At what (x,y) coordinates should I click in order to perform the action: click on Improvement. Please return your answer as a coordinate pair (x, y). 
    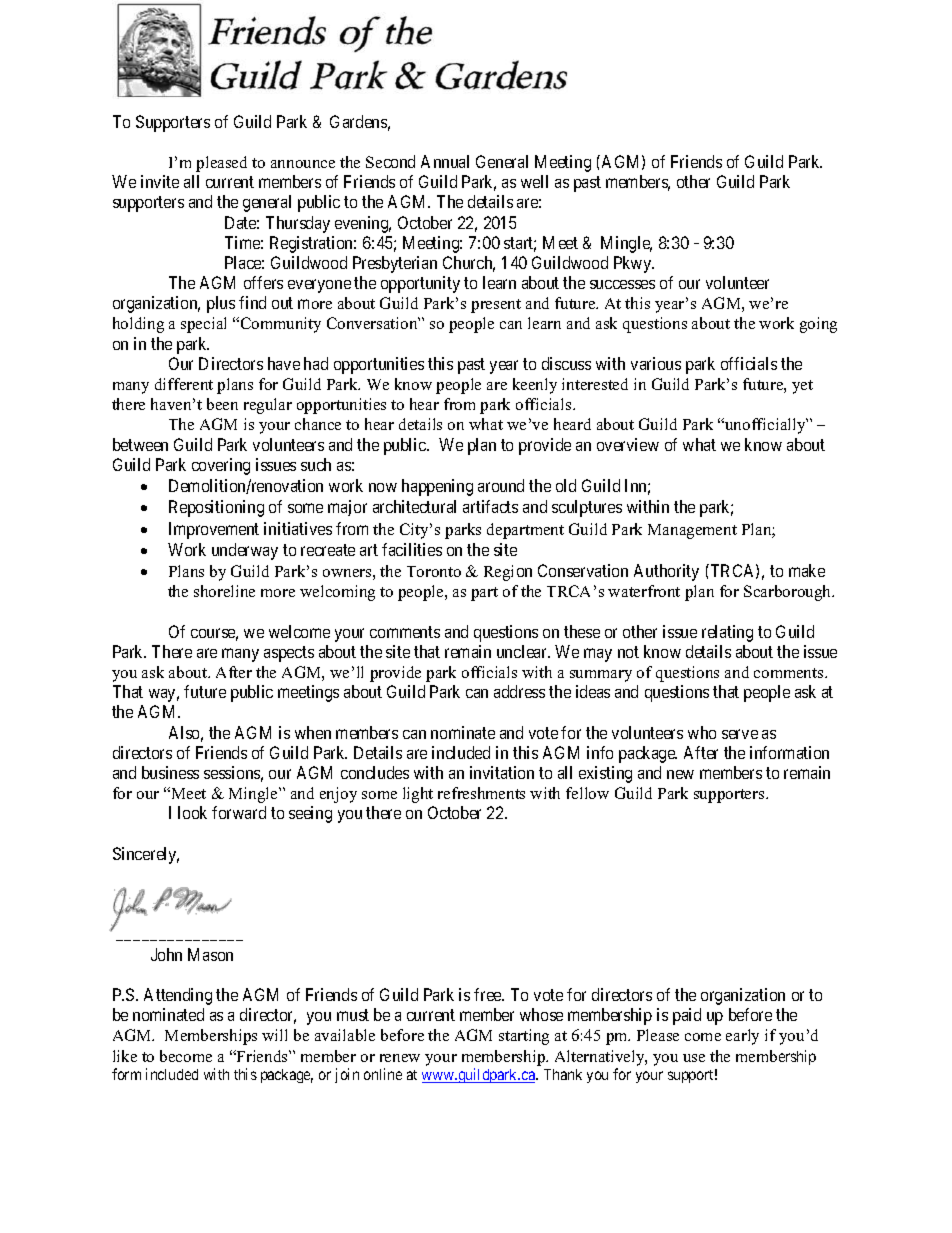
    Looking at the image, I should click on (214, 530).
